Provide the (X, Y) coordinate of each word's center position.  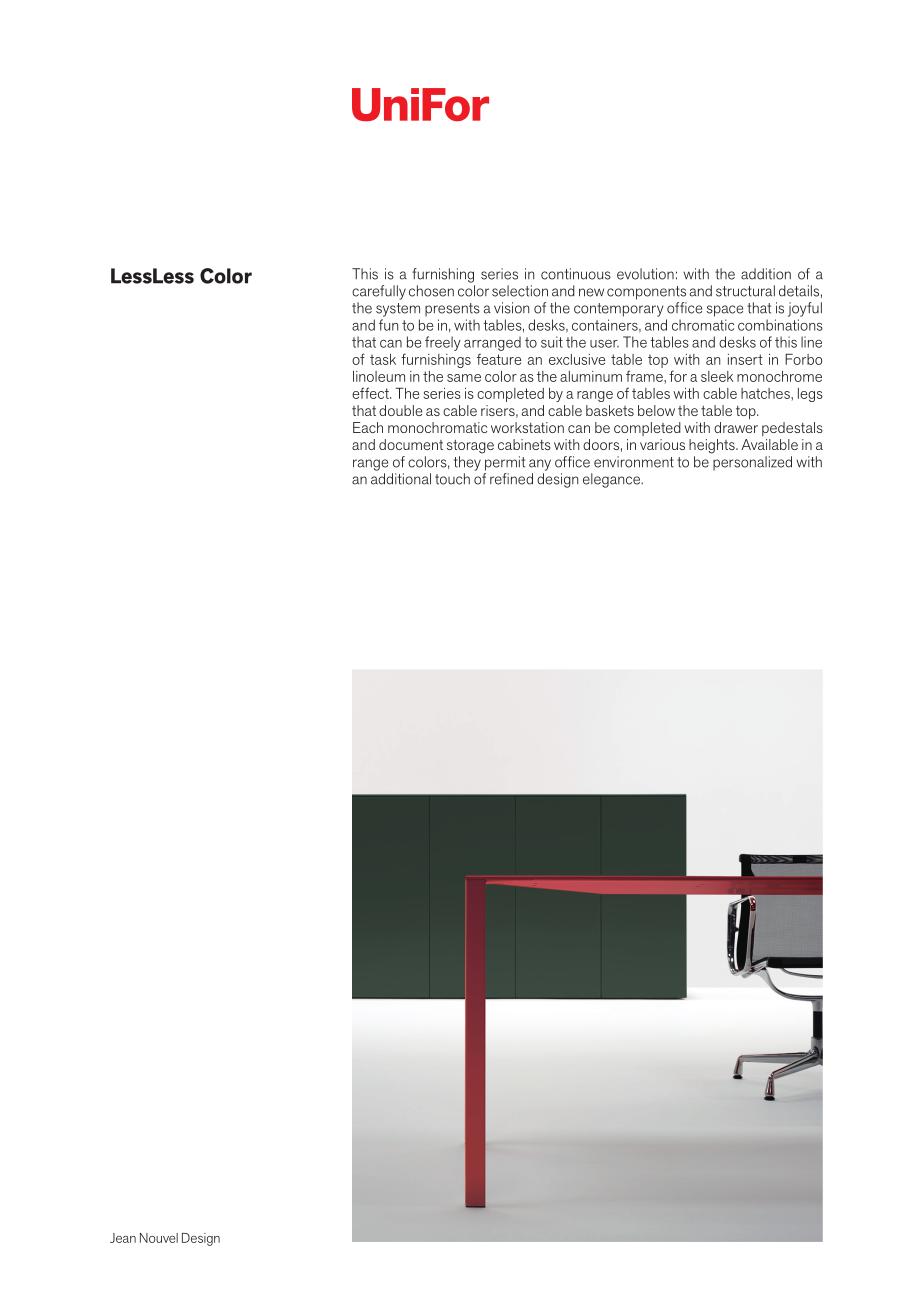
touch (452, 479)
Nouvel (159, 1238)
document (411, 444)
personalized (752, 463)
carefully (379, 292)
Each (368, 427)
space (725, 311)
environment (634, 462)
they (467, 463)
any (540, 465)
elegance (612, 480)
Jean (123, 1238)
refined (511, 479)
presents (452, 310)
